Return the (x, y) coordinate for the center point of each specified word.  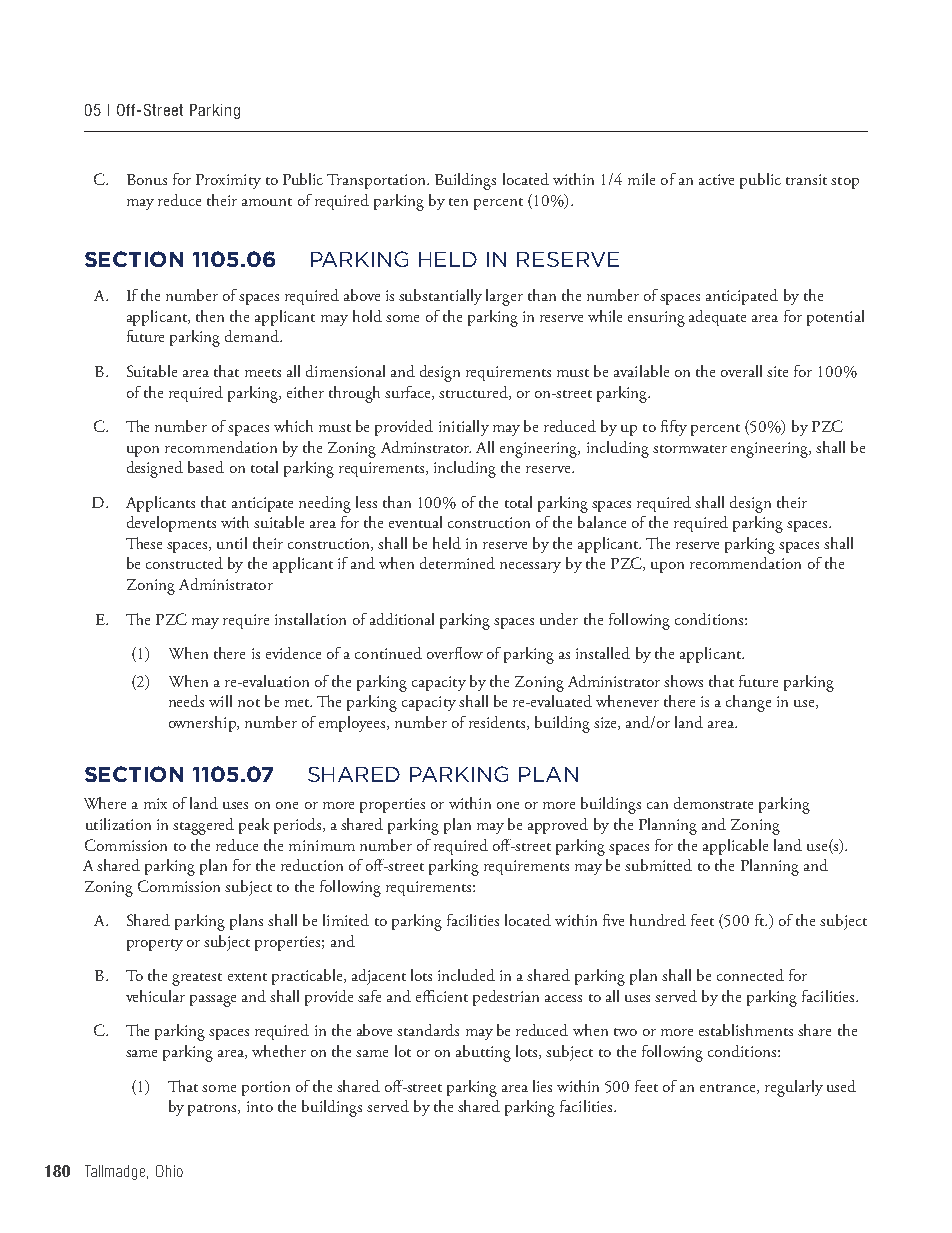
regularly (794, 1088)
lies (542, 1086)
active (716, 179)
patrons (213, 1110)
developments (171, 524)
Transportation (377, 181)
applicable (735, 847)
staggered (203, 826)
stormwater (690, 449)
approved (558, 826)
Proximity (228, 181)
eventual (415, 522)
